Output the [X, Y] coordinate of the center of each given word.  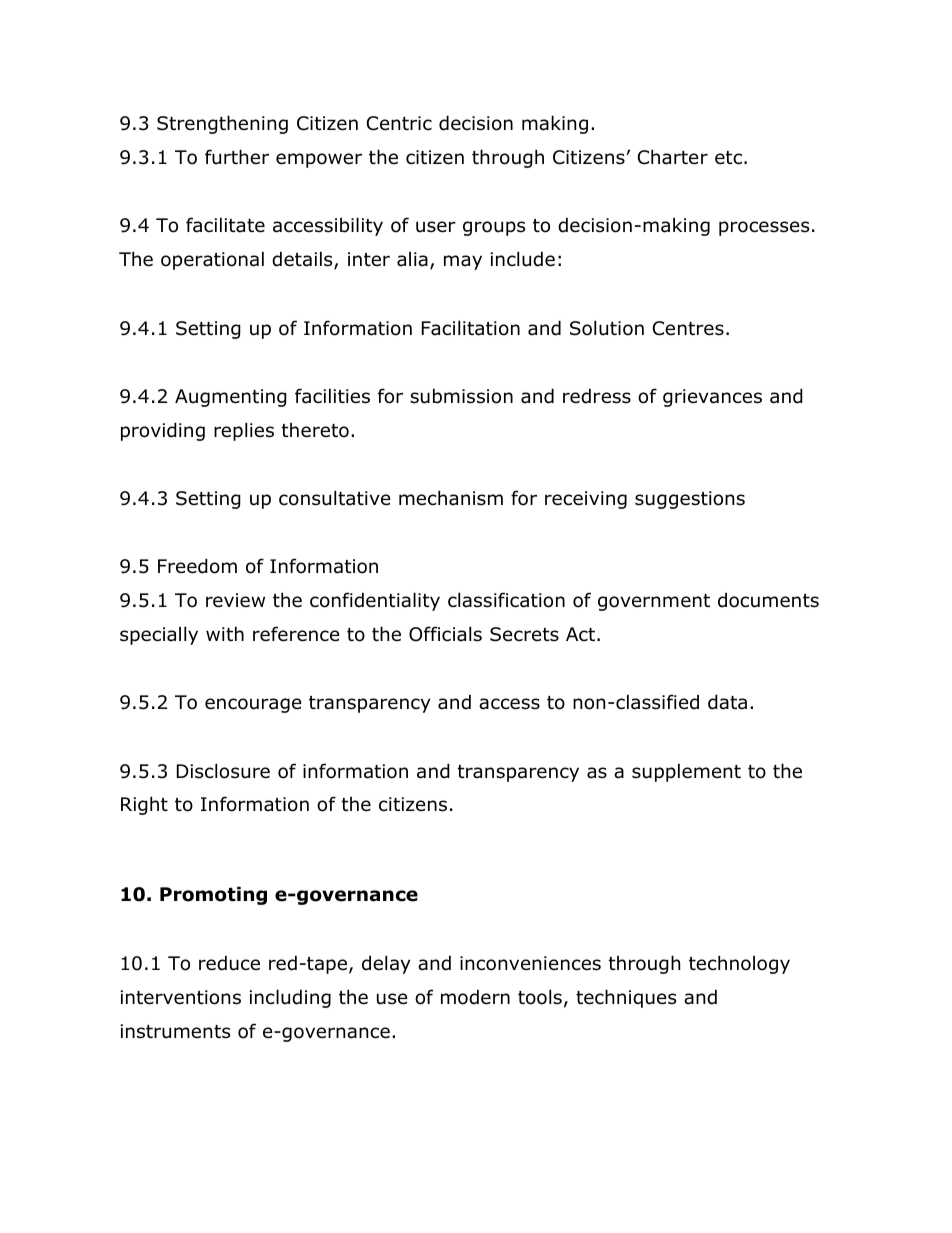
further [237, 157]
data [727, 702]
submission [461, 396]
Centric [399, 123]
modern [475, 997]
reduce [229, 963]
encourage [253, 705]
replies [244, 431]
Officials [445, 634]
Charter [673, 157]
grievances [712, 398]
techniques [626, 998]
